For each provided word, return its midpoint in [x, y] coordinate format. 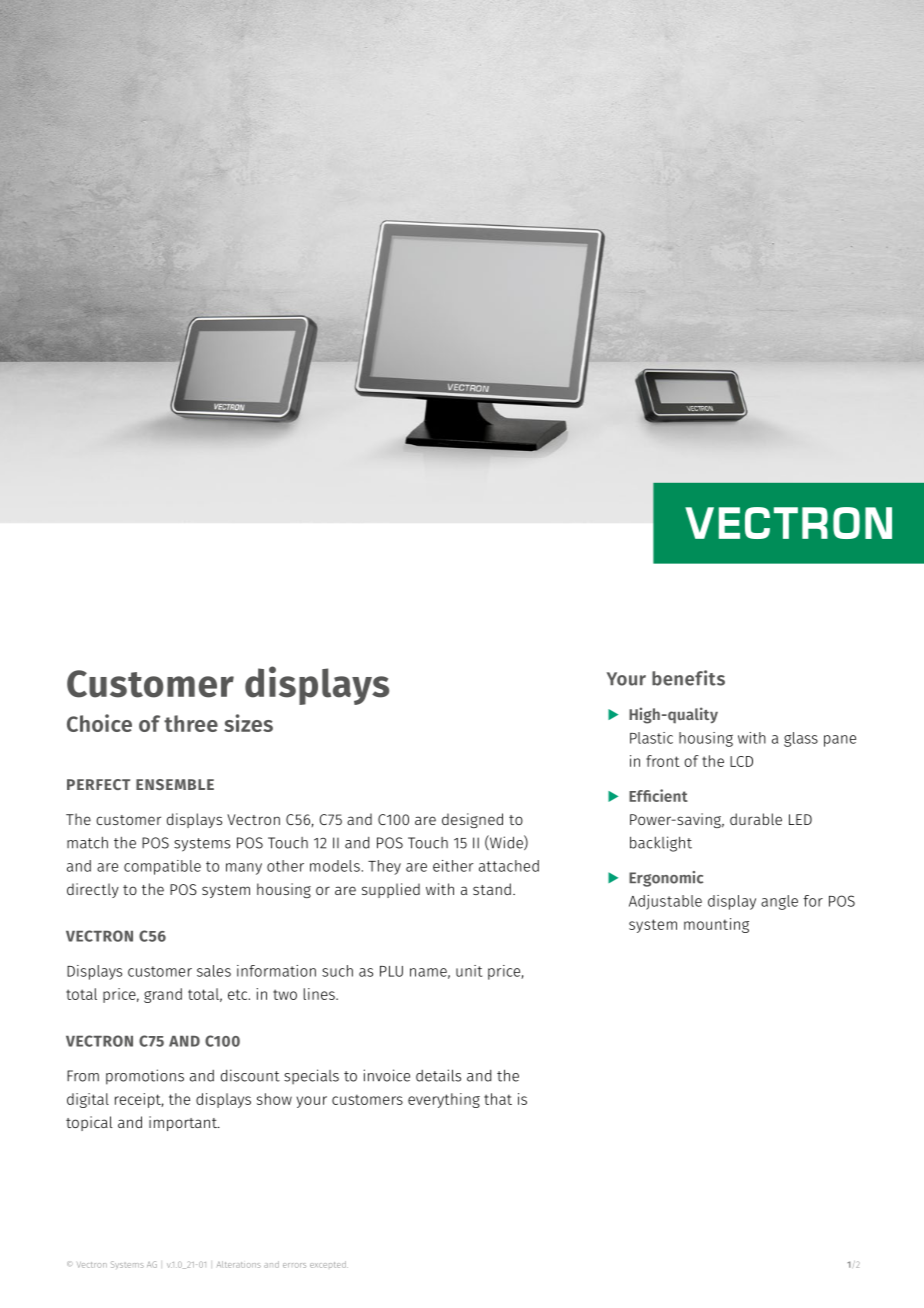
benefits [688, 678]
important [184, 1123]
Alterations [239, 1264]
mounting [716, 925]
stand [492, 889]
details [438, 1075]
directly [93, 890]
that [498, 1099]
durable [756, 819]
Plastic [651, 738]
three [191, 723]
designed [472, 820]
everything [444, 1100]
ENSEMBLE [175, 784]
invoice [387, 1075]
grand [163, 995]
